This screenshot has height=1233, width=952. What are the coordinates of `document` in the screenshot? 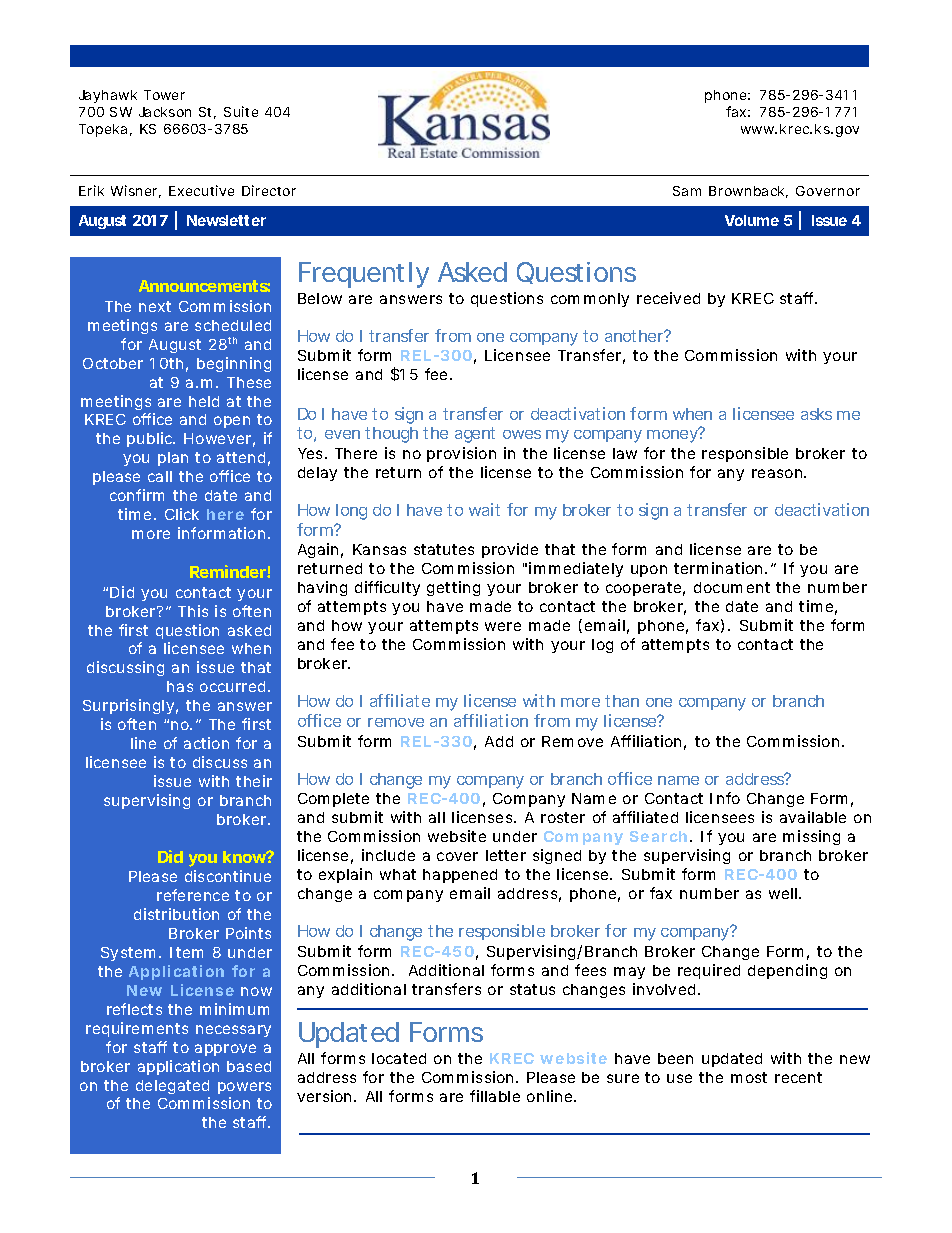 It's located at (732, 587).
